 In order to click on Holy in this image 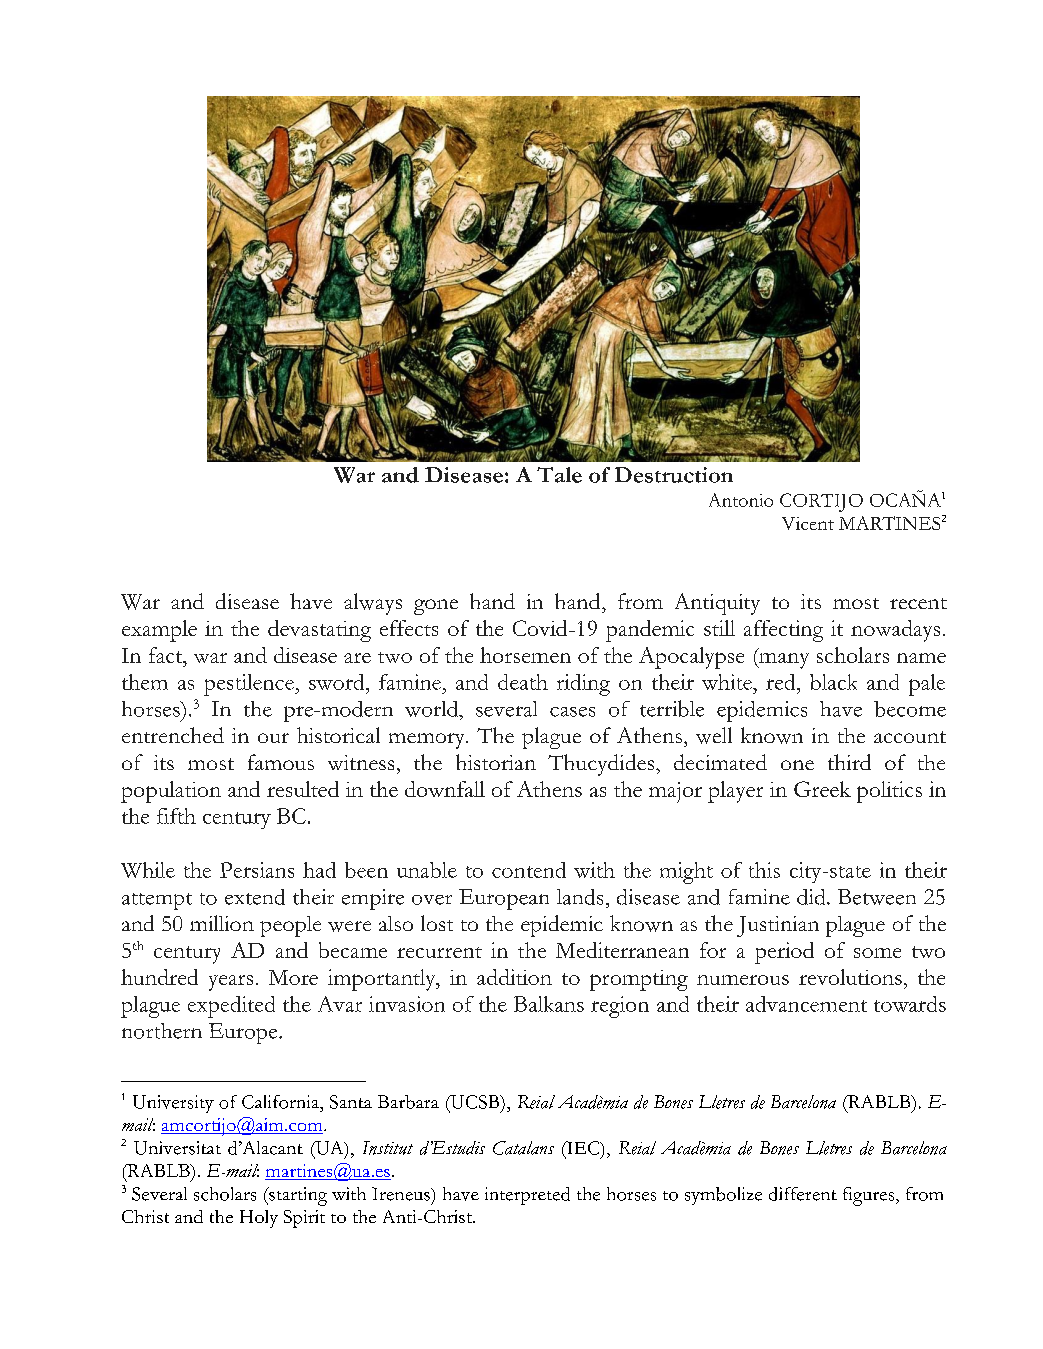, I will do `click(259, 1219)`.
